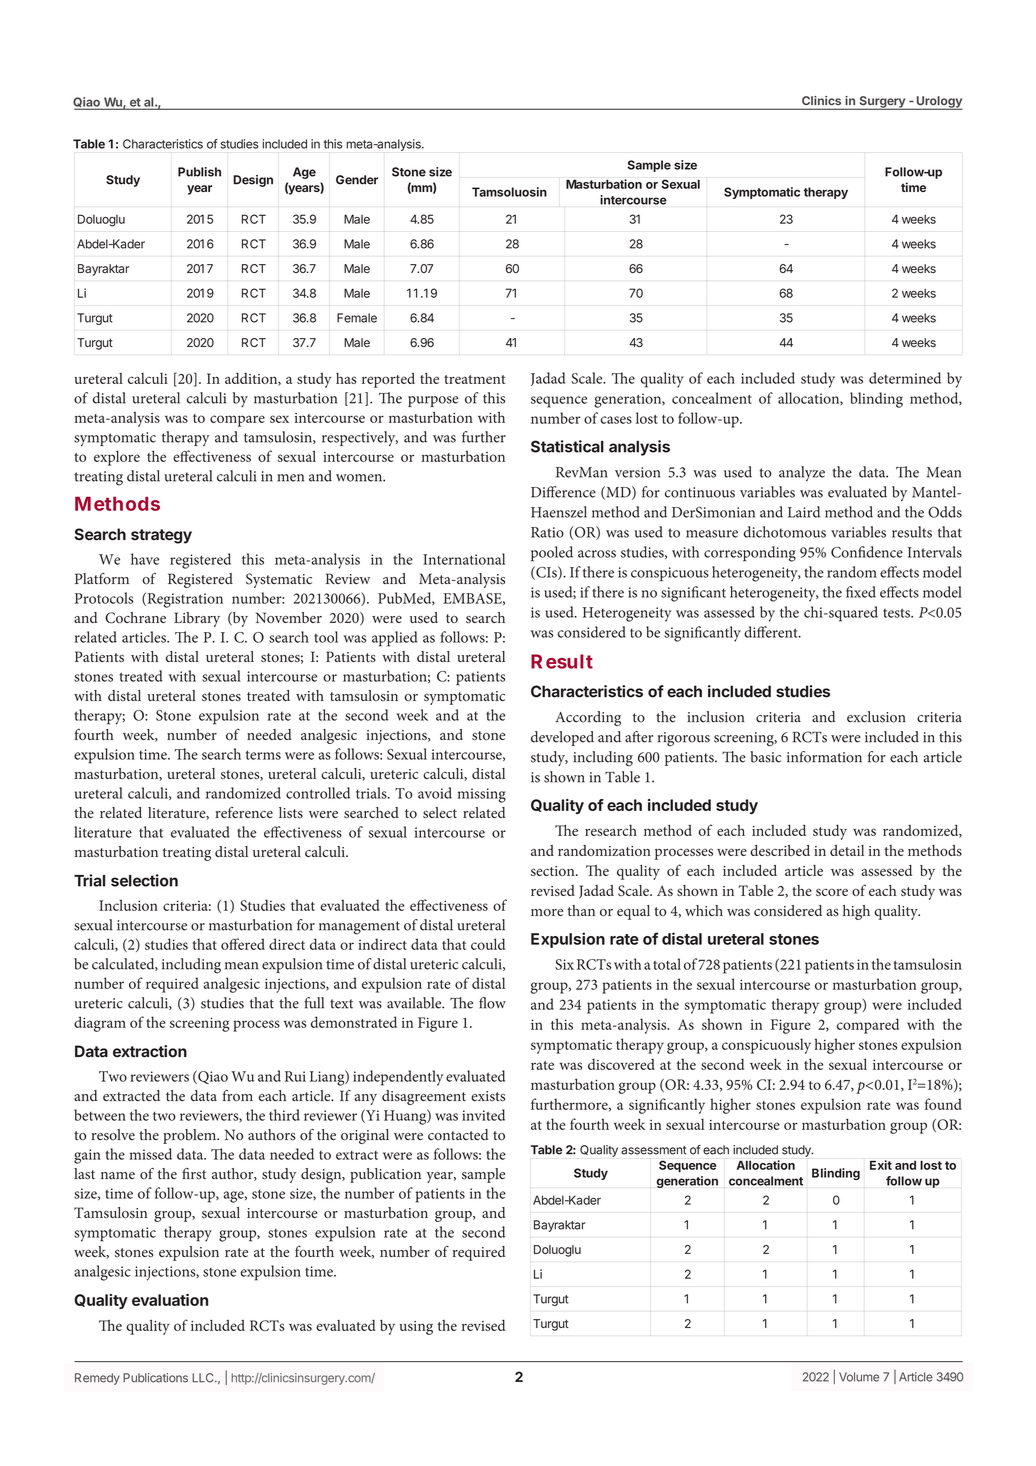 The image size is (1036, 1466). Describe the element at coordinates (357, 180) in the screenshot. I see `Gender` at that location.
